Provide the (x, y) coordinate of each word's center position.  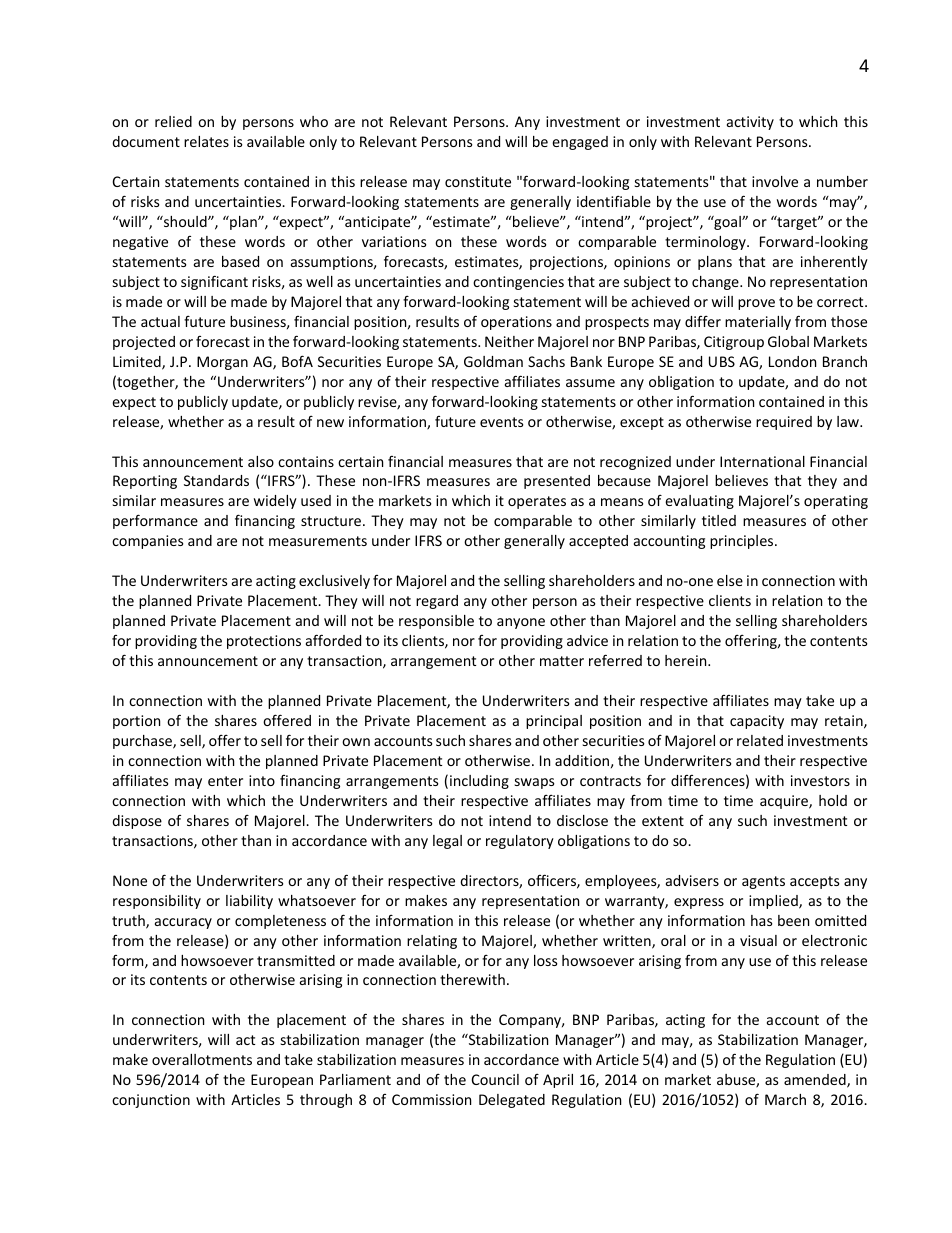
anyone (521, 623)
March (785, 1099)
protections (264, 642)
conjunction (151, 1101)
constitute (478, 181)
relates (206, 141)
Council (495, 1079)
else (730, 580)
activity (750, 123)
